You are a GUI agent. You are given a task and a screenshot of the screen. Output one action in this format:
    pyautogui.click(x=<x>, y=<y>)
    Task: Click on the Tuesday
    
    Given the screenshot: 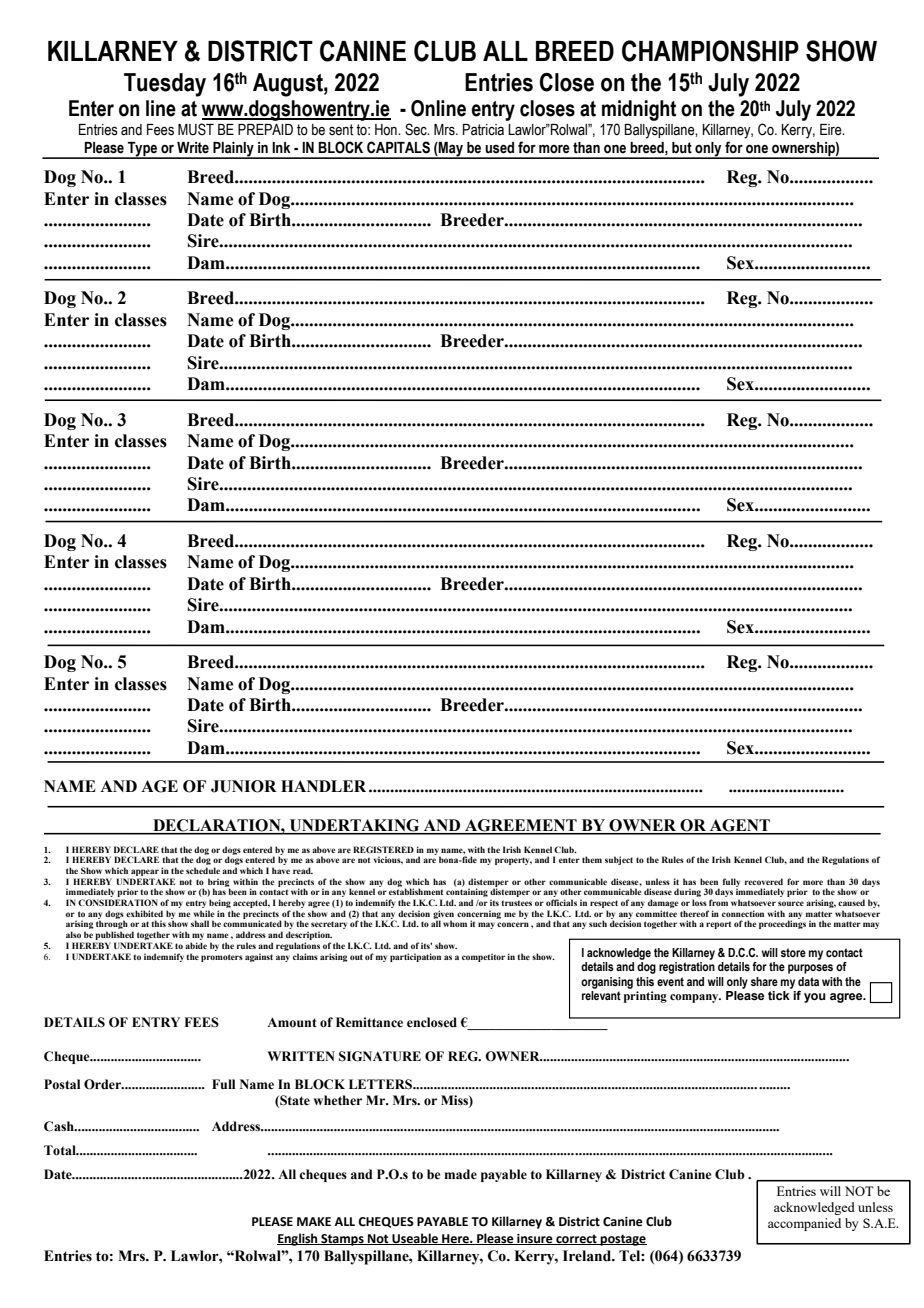 What is the action you would take?
    pyautogui.click(x=165, y=85)
